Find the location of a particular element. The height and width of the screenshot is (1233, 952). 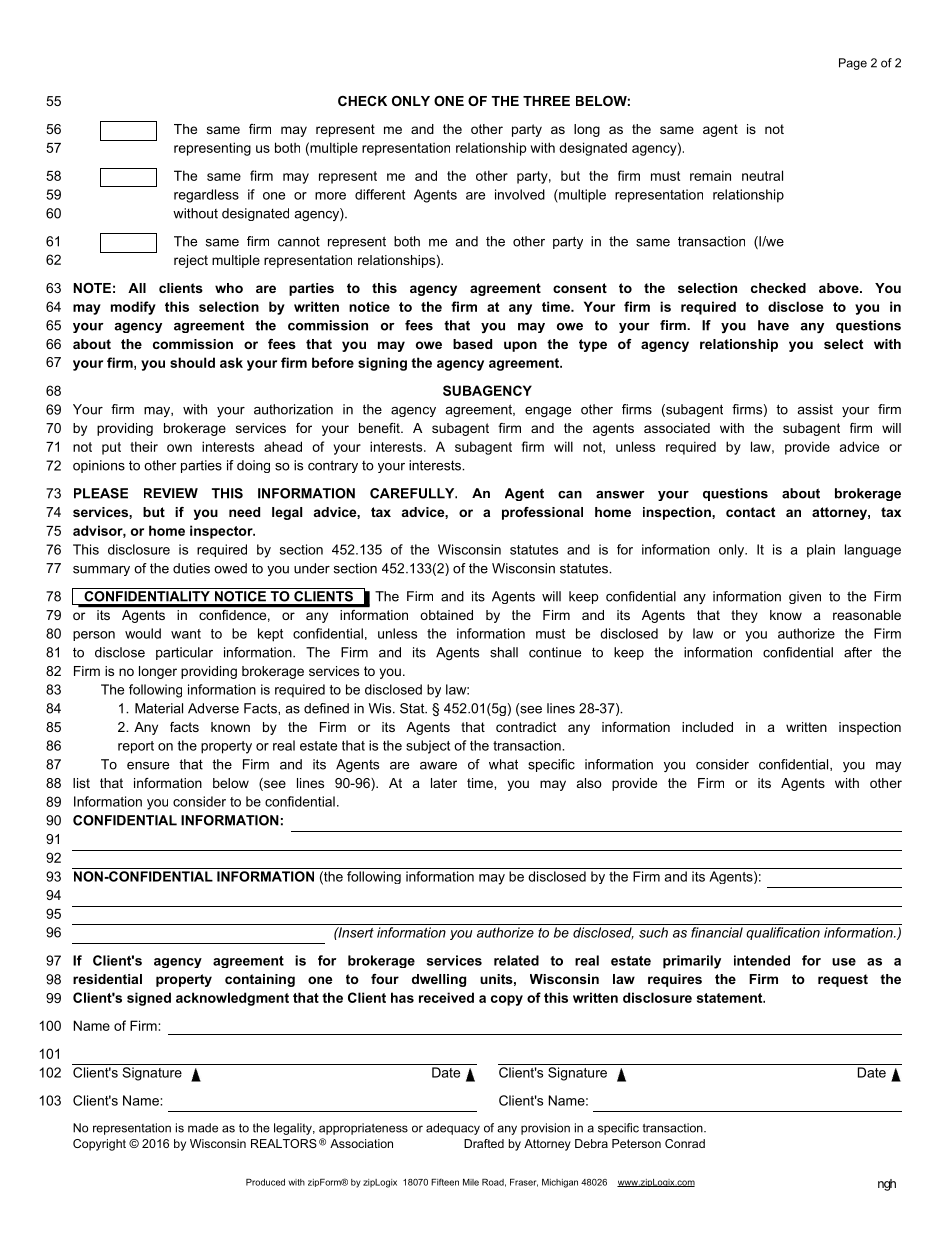

obtained is located at coordinates (446, 615).
